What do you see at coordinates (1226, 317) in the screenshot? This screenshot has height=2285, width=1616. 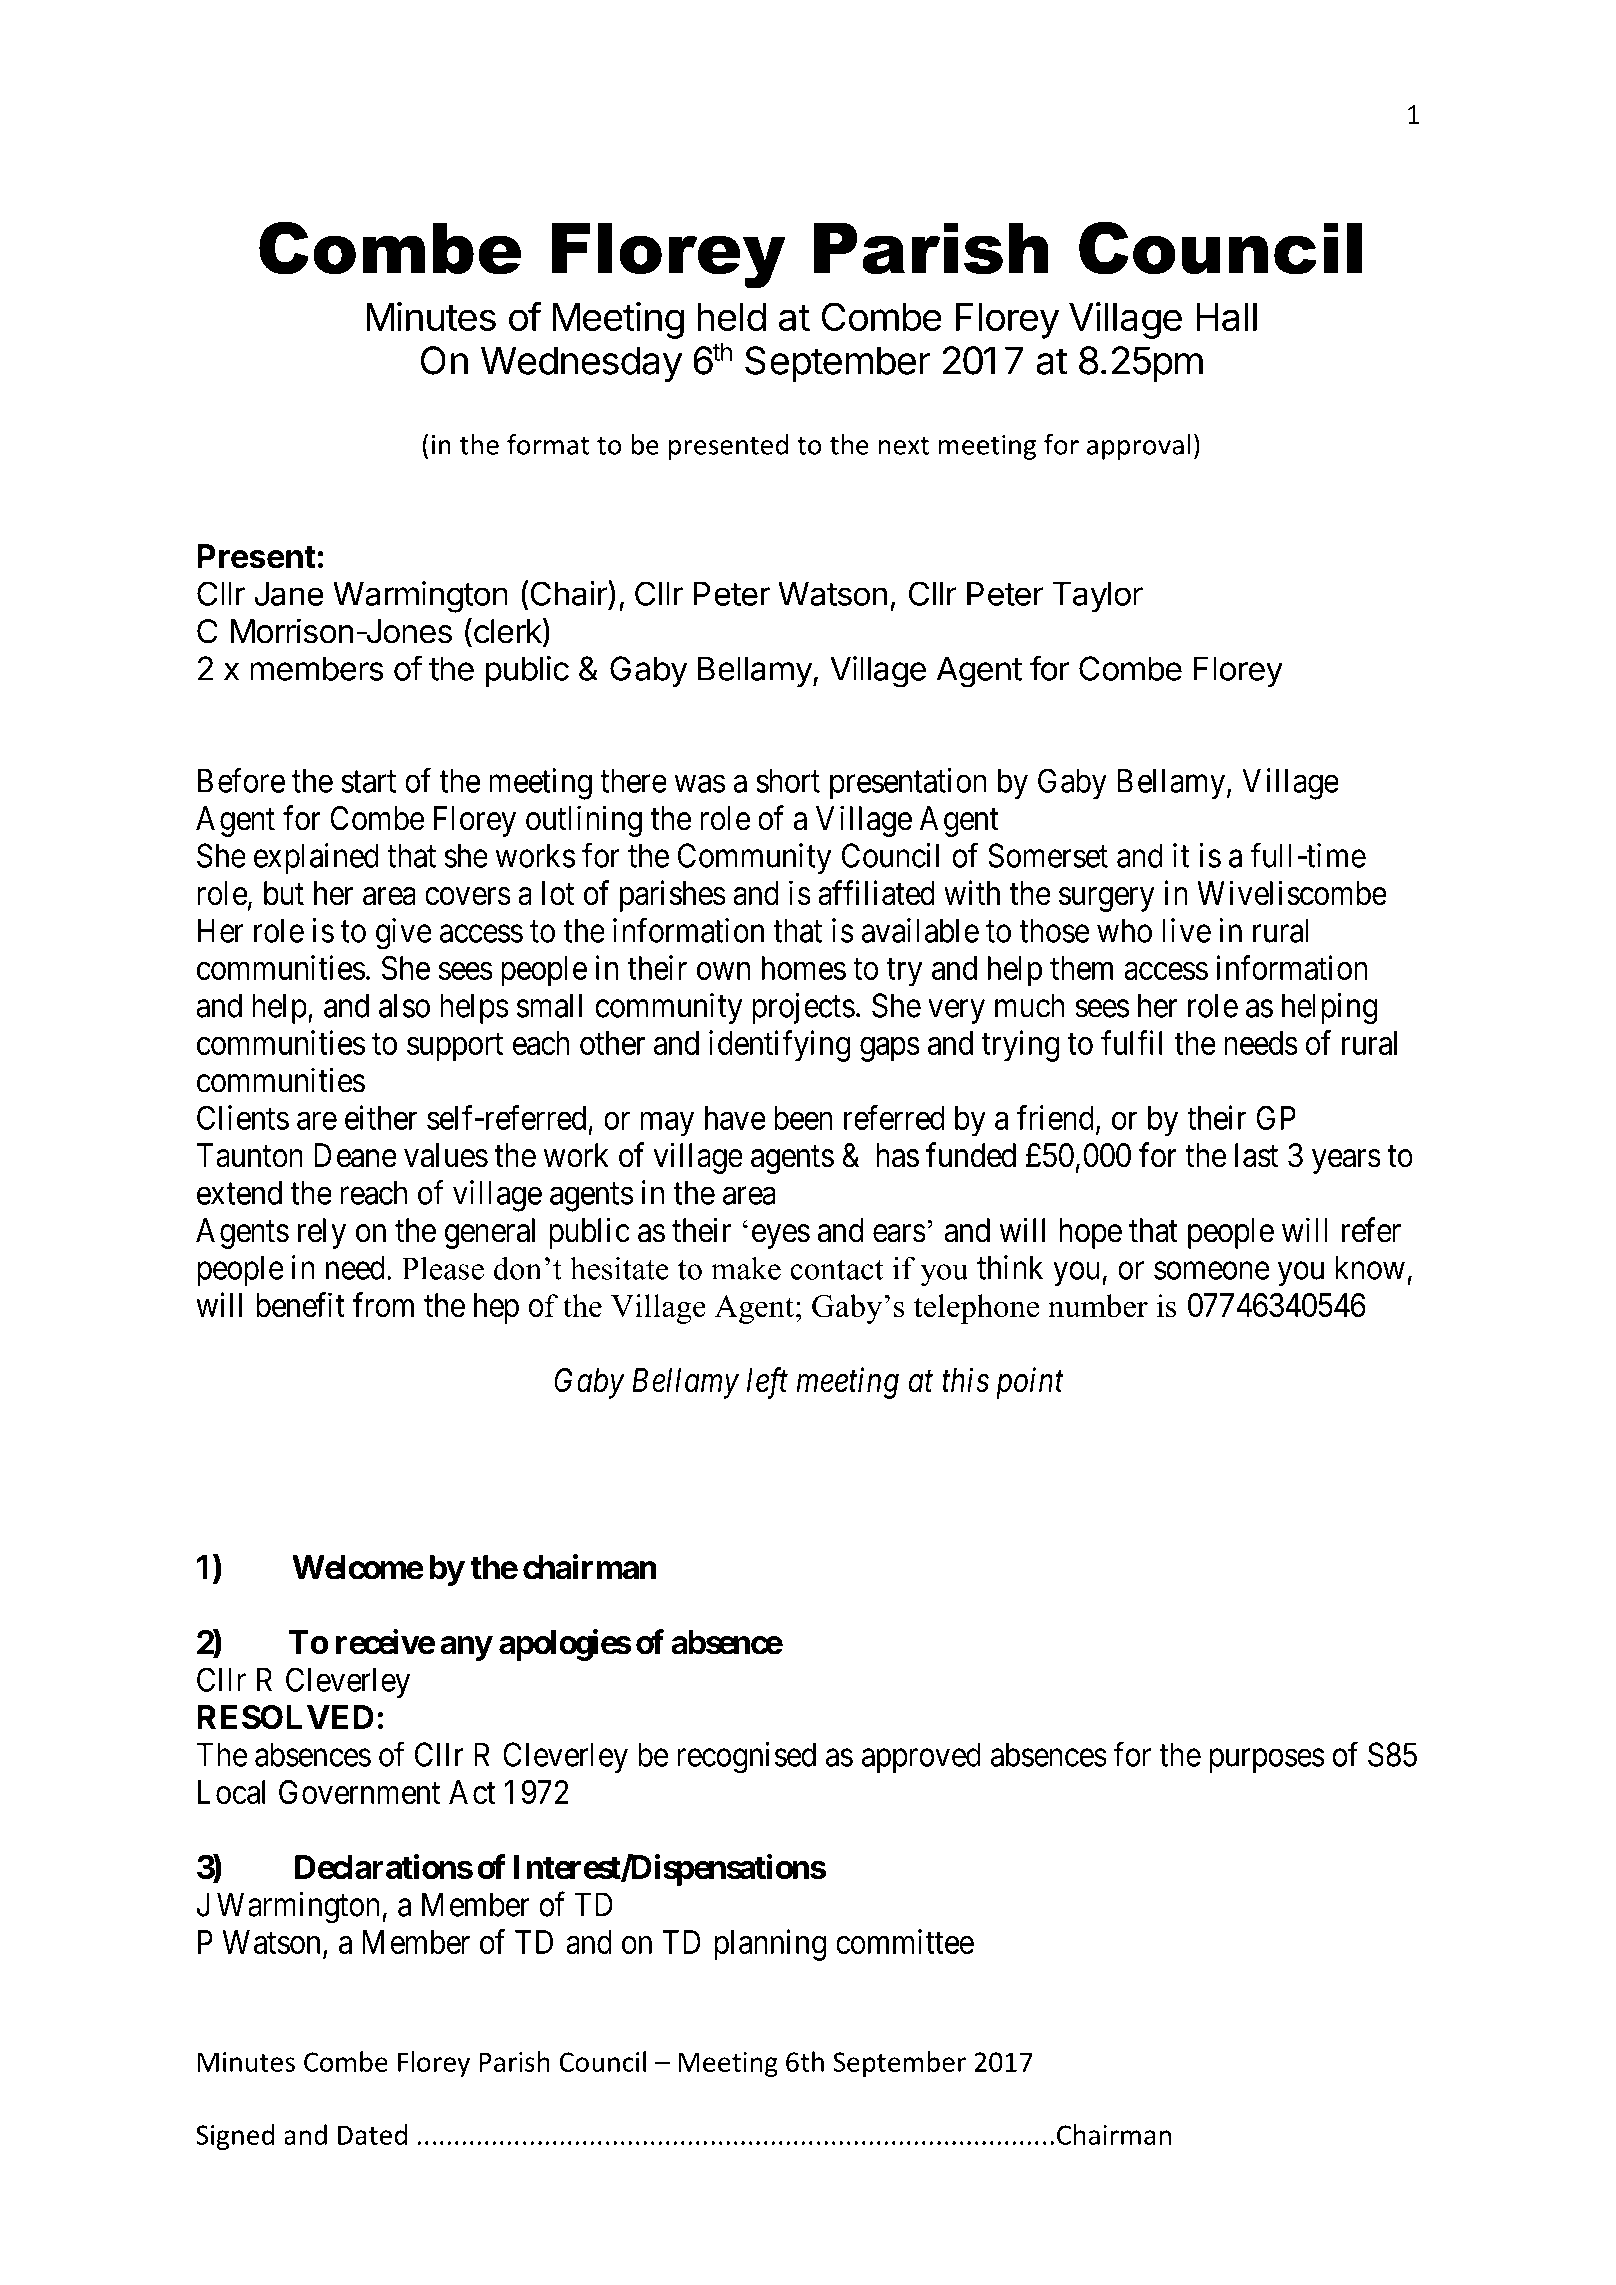 I see `Hall` at bounding box center [1226, 317].
